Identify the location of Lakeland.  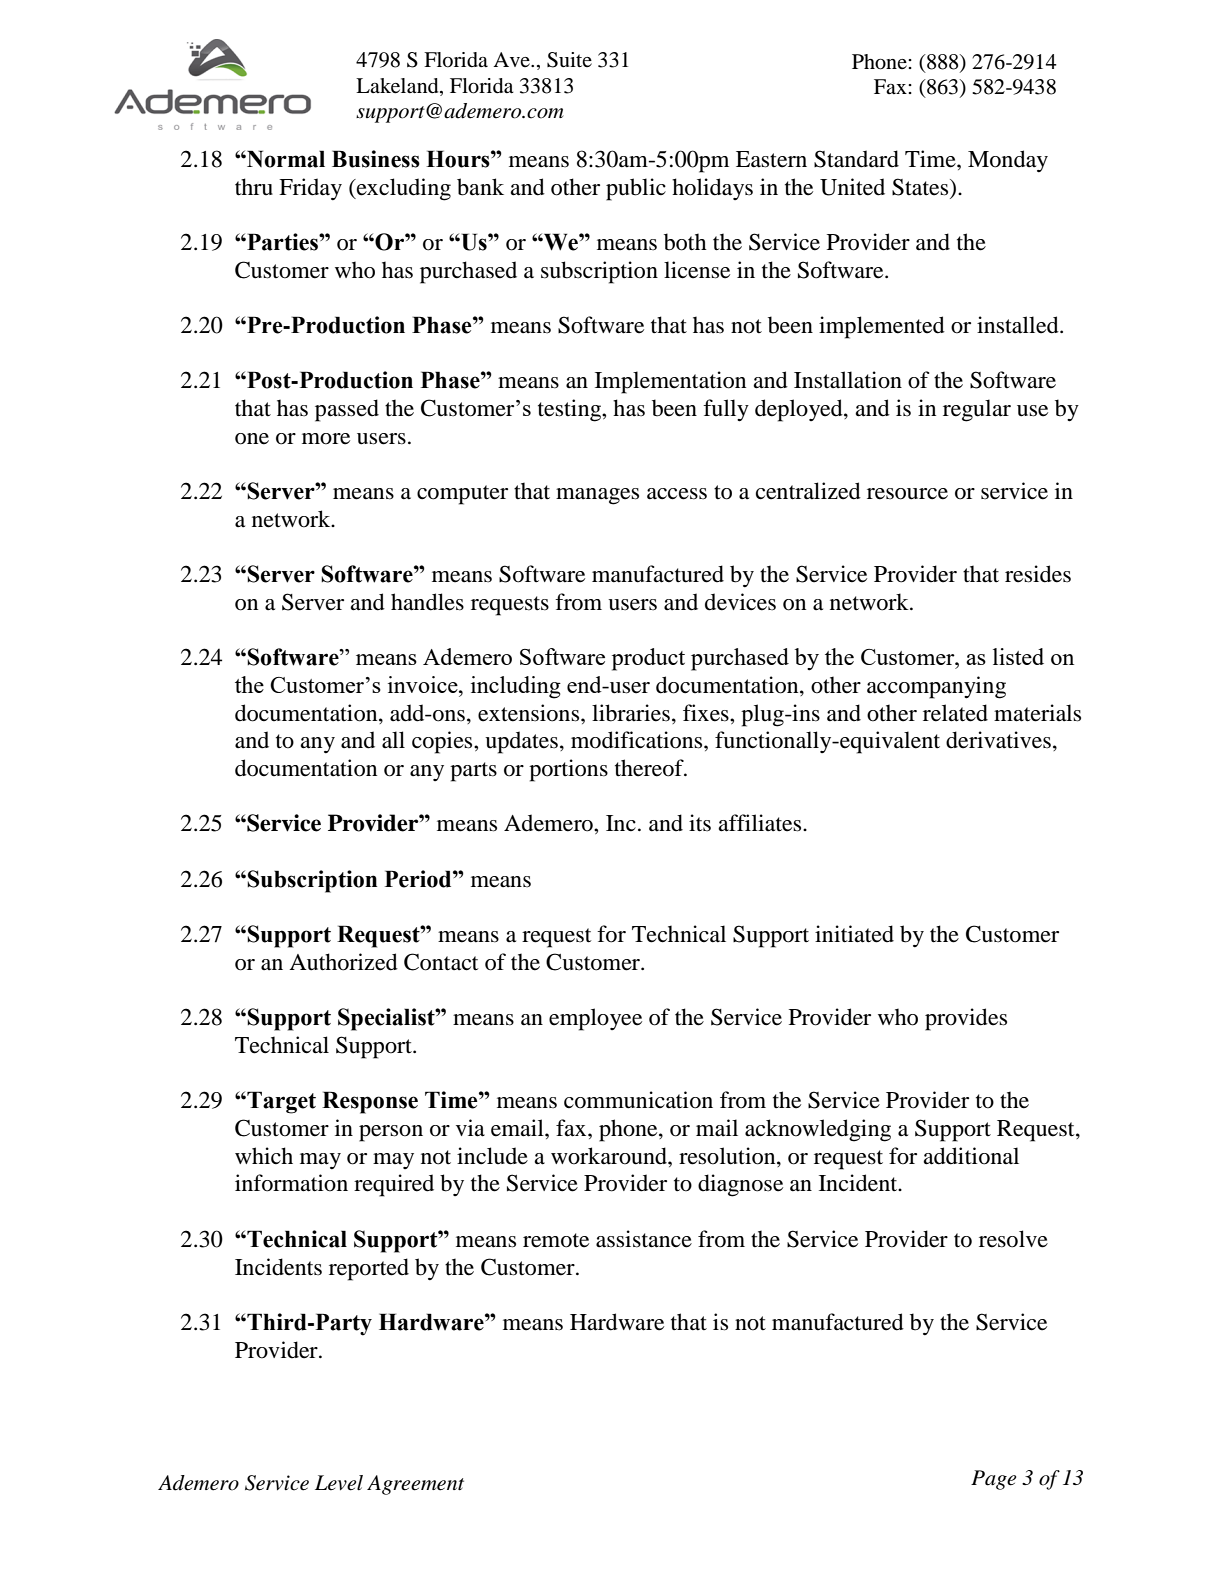
(398, 86).
